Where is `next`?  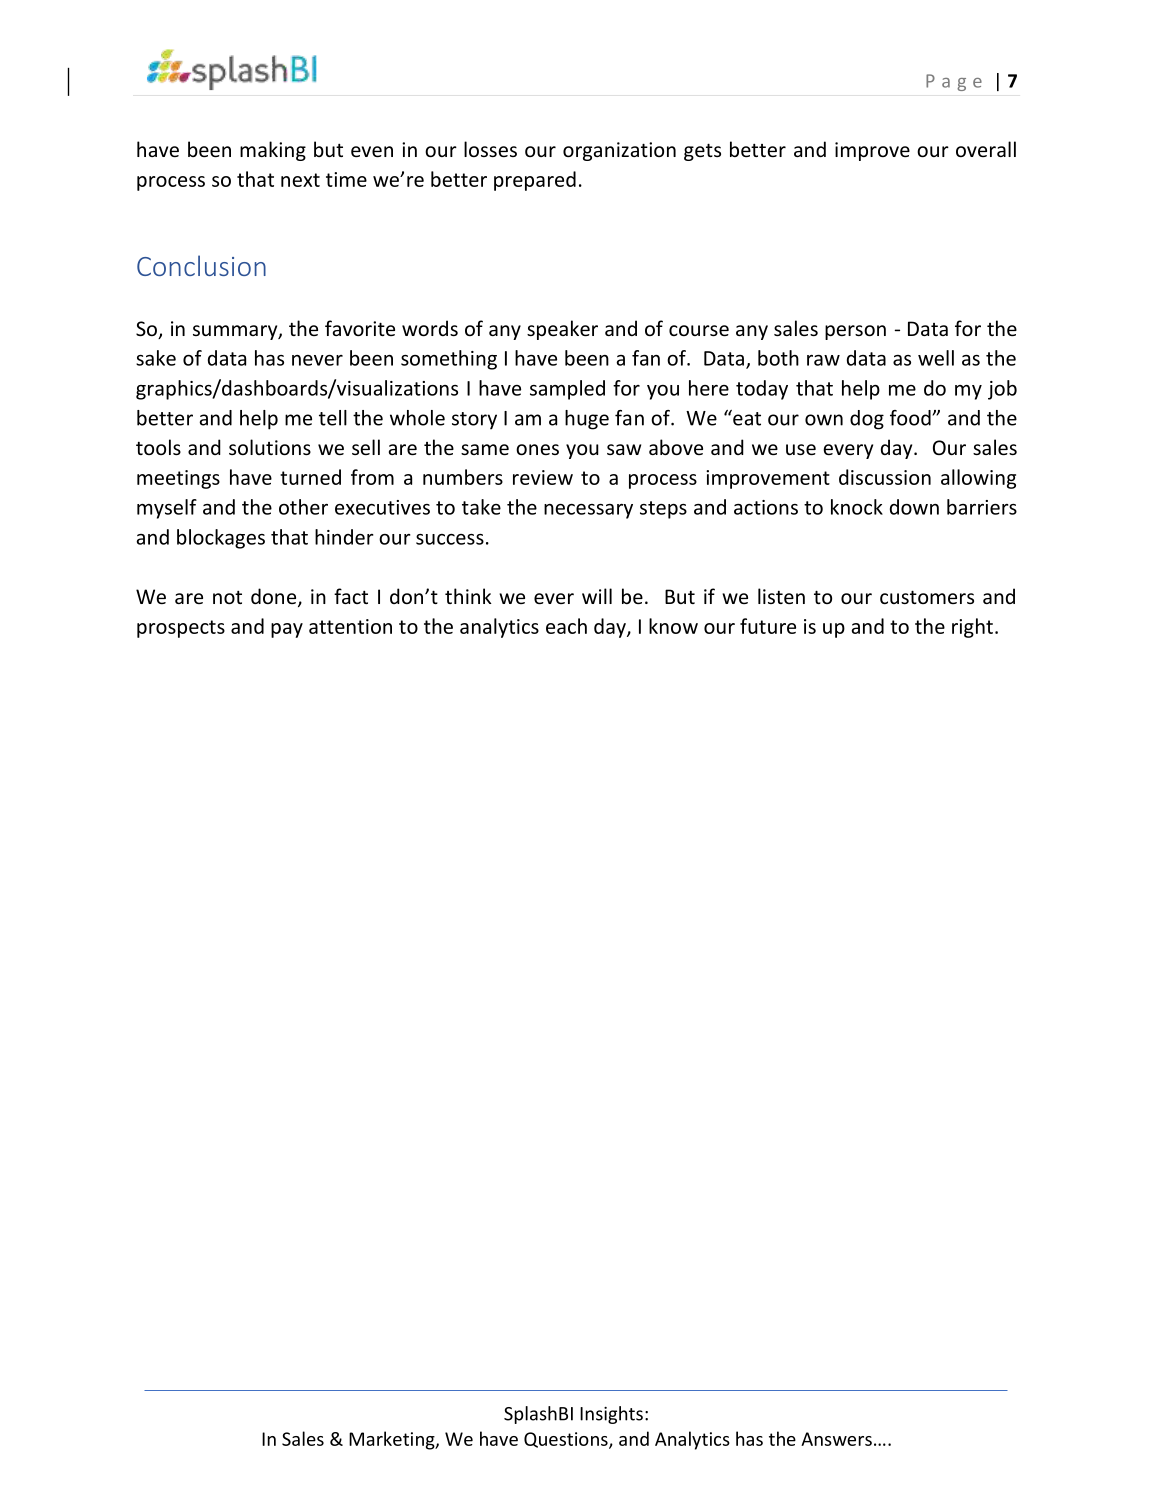
next is located at coordinates (300, 180).
